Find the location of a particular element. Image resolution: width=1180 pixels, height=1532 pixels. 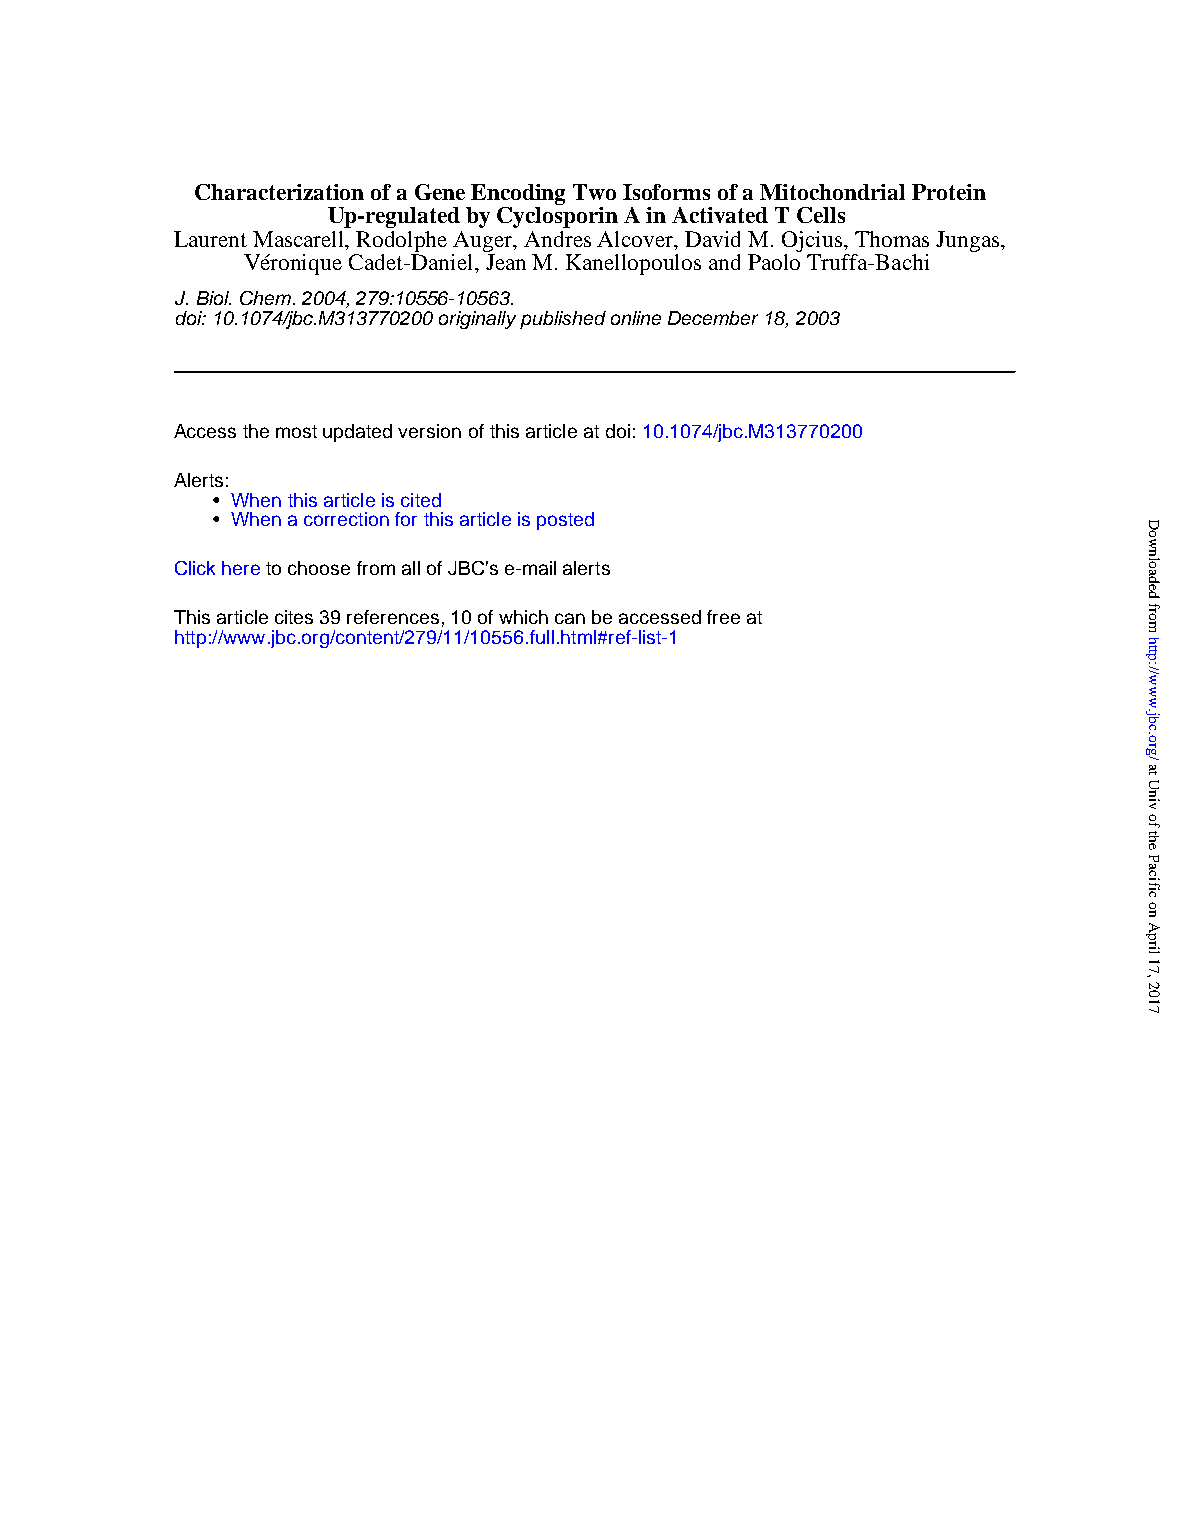

free is located at coordinates (723, 617).
